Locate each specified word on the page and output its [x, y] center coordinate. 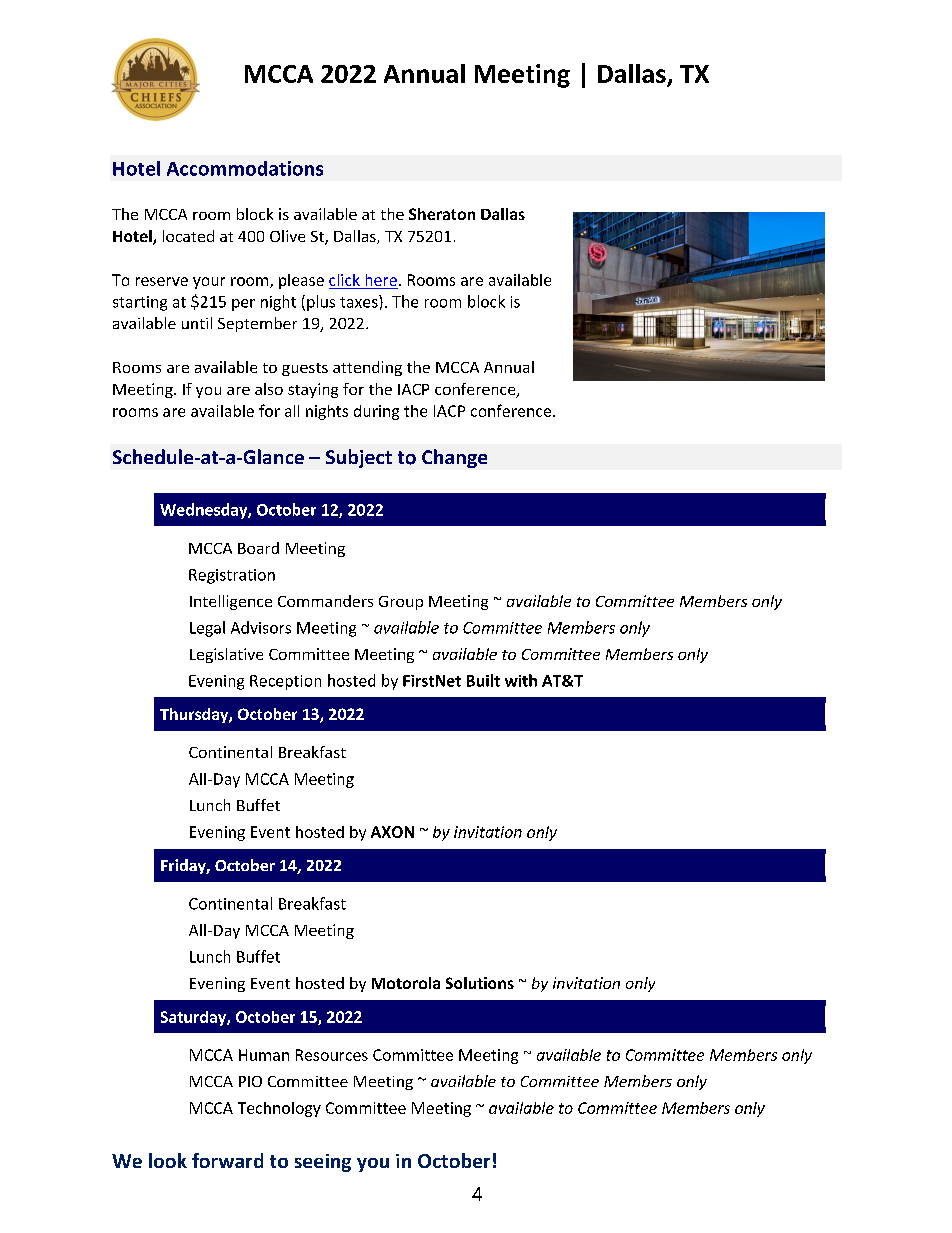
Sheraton [442, 214]
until [197, 323]
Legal [207, 629]
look [168, 1160]
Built [483, 680]
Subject [359, 458]
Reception [285, 682]
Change [454, 458]
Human [264, 1055]
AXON [392, 832]
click [344, 280]
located [188, 236]
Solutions [480, 983]
